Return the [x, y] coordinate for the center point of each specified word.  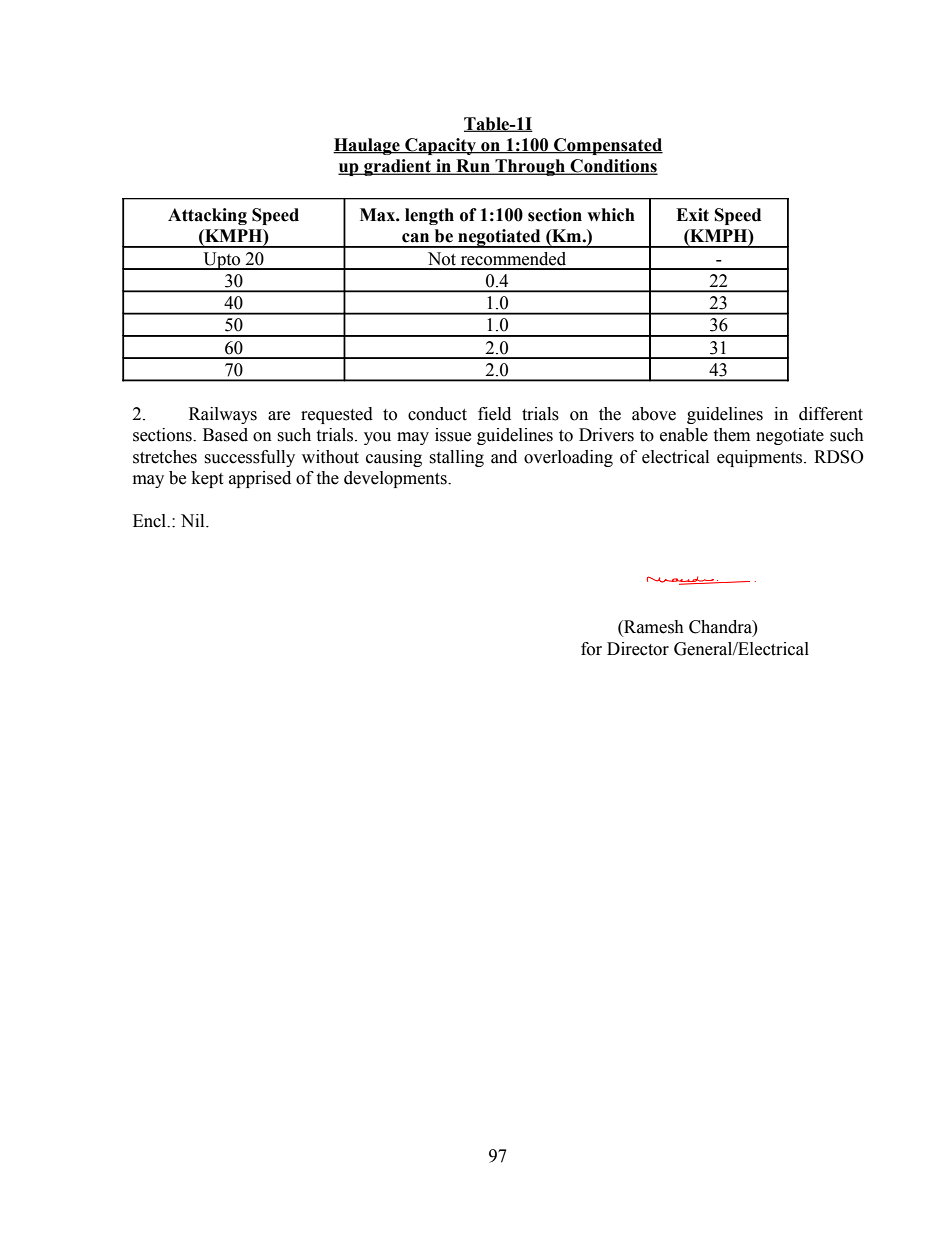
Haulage [367, 146]
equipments [761, 458]
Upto [222, 261]
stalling [456, 458]
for [591, 649]
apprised [260, 479]
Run [473, 167]
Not [442, 259]
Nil [194, 520]
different [831, 414]
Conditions [613, 167]
